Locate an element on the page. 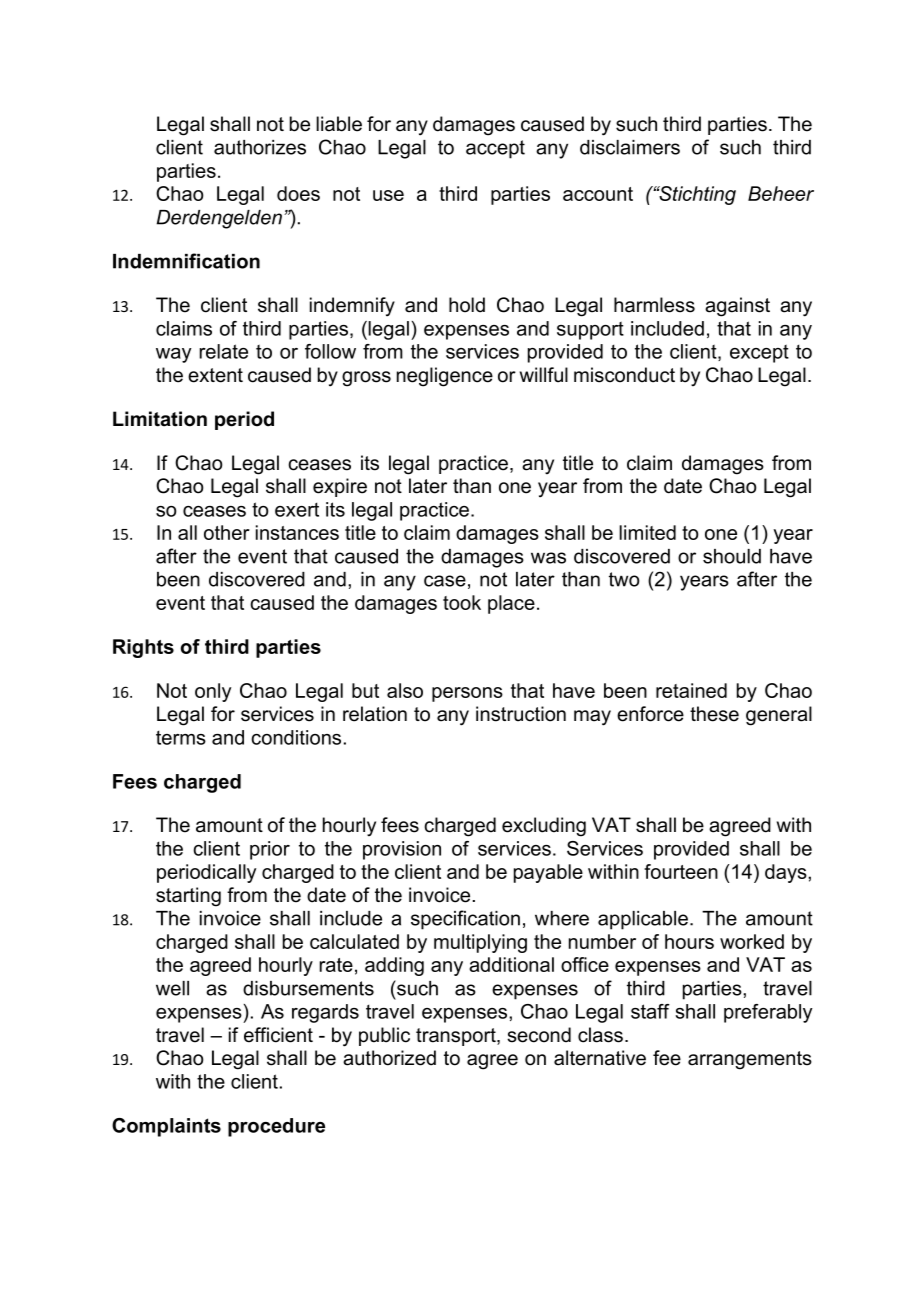 The height and width of the document is (1308, 924). transport is located at coordinates (457, 1037).
